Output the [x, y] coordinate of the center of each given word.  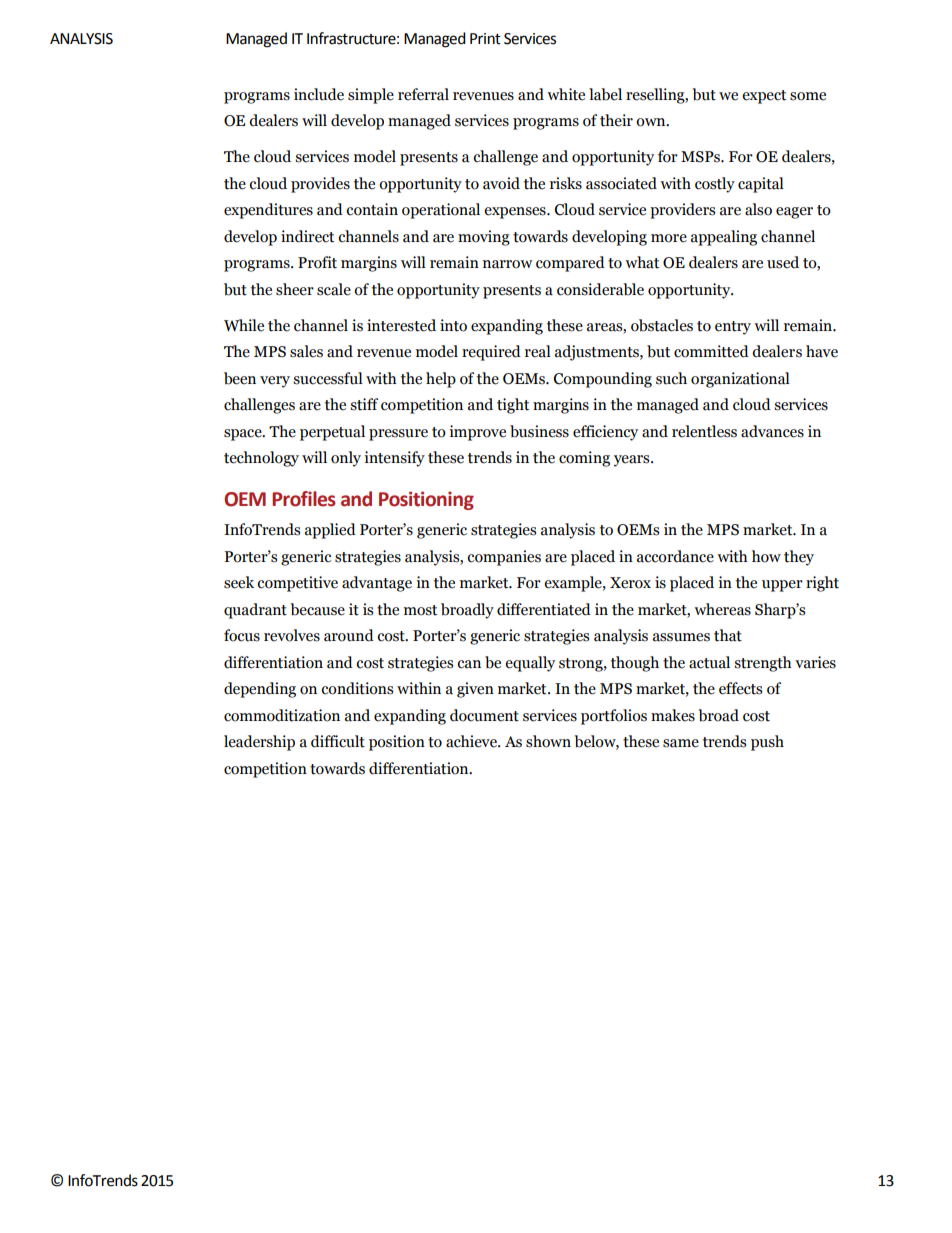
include [319, 94]
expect [764, 97]
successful [328, 378]
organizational [740, 380]
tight [513, 406]
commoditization [282, 715]
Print [485, 39]
